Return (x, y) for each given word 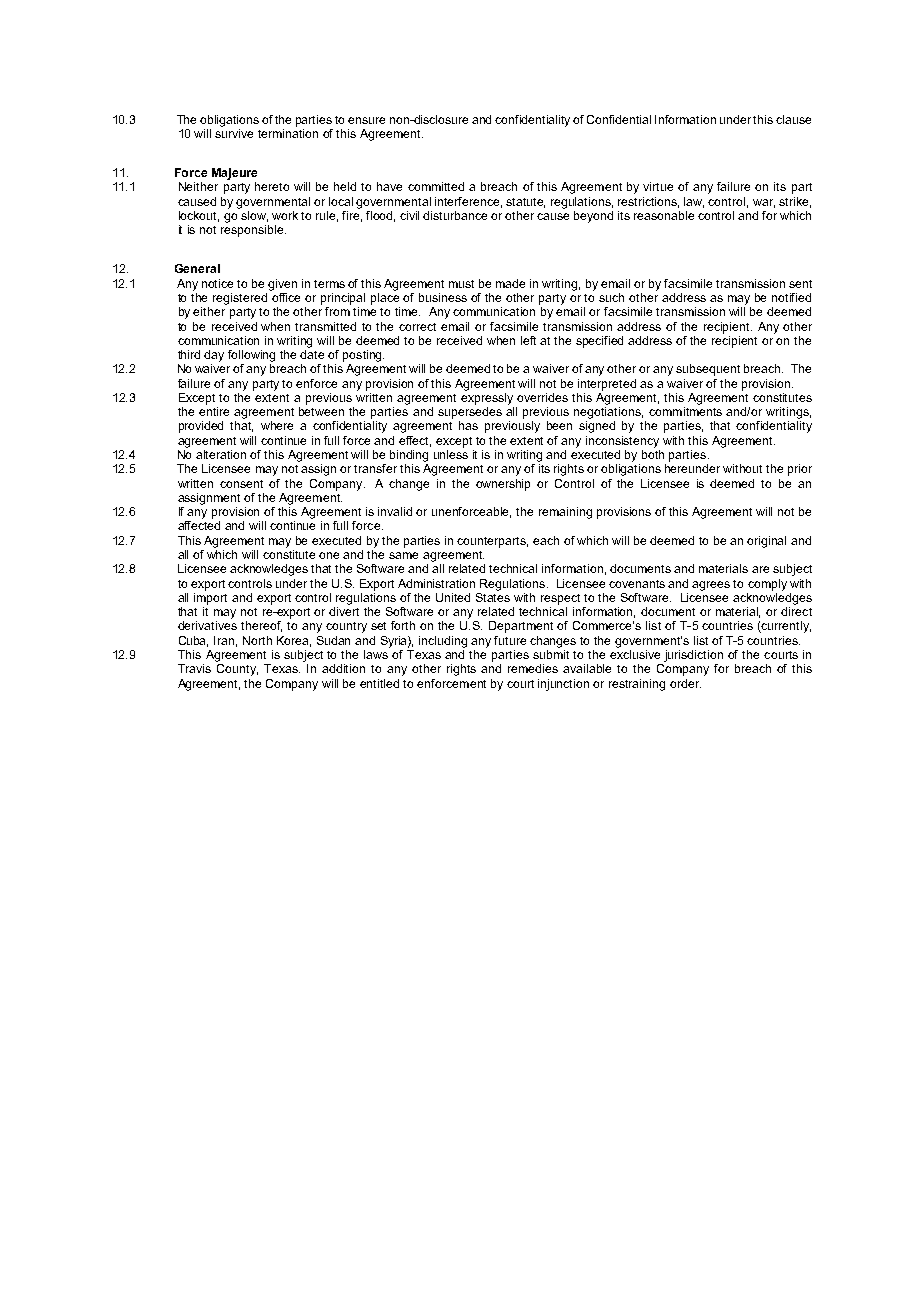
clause (793, 119)
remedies (533, 668)
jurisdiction (693, 656)
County (237, 670)
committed (436, 186)
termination (288, 133)
